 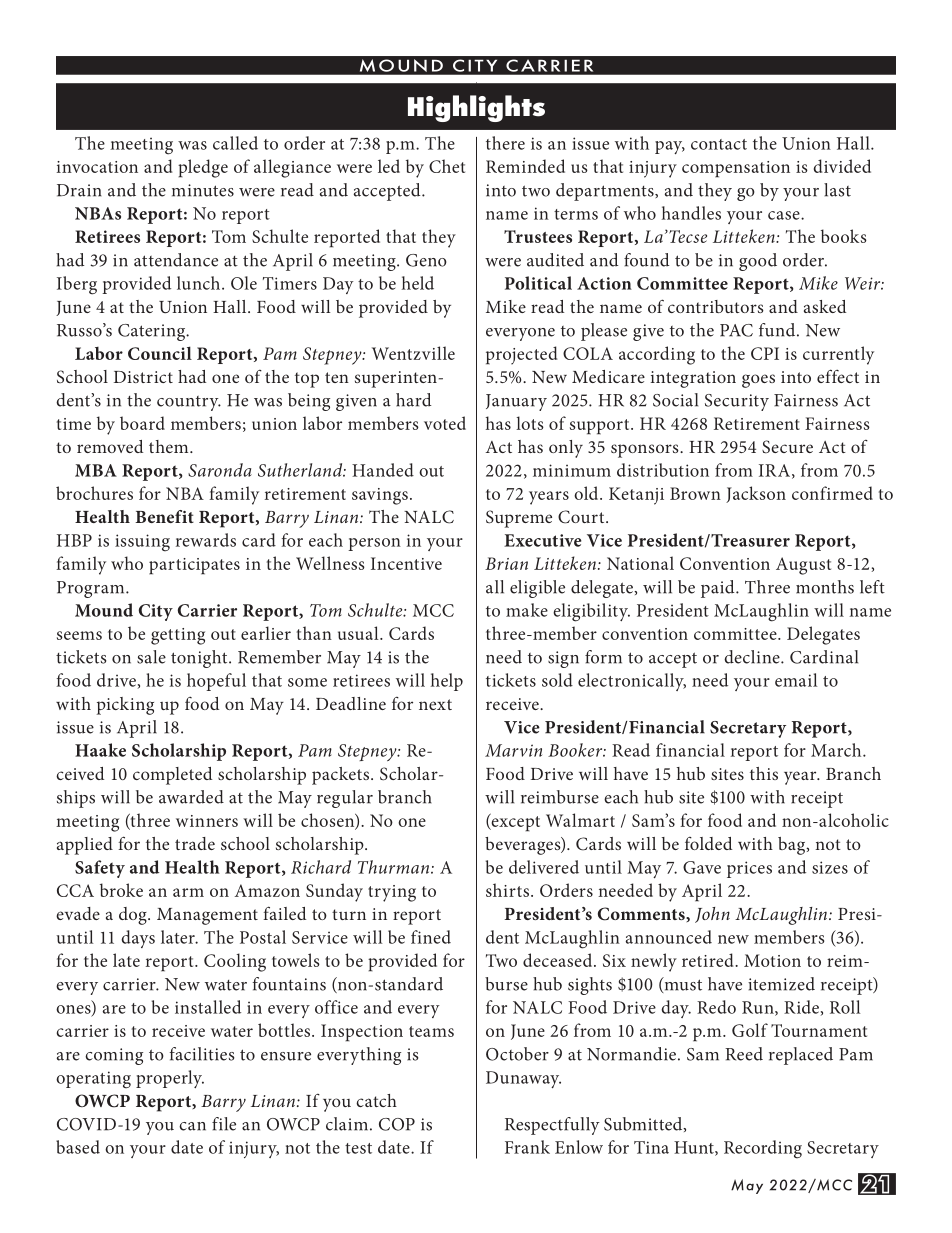 What do you see at coordinates (505, 143) in the screenshot?
I see `there` at bounding box center [505, 143].
